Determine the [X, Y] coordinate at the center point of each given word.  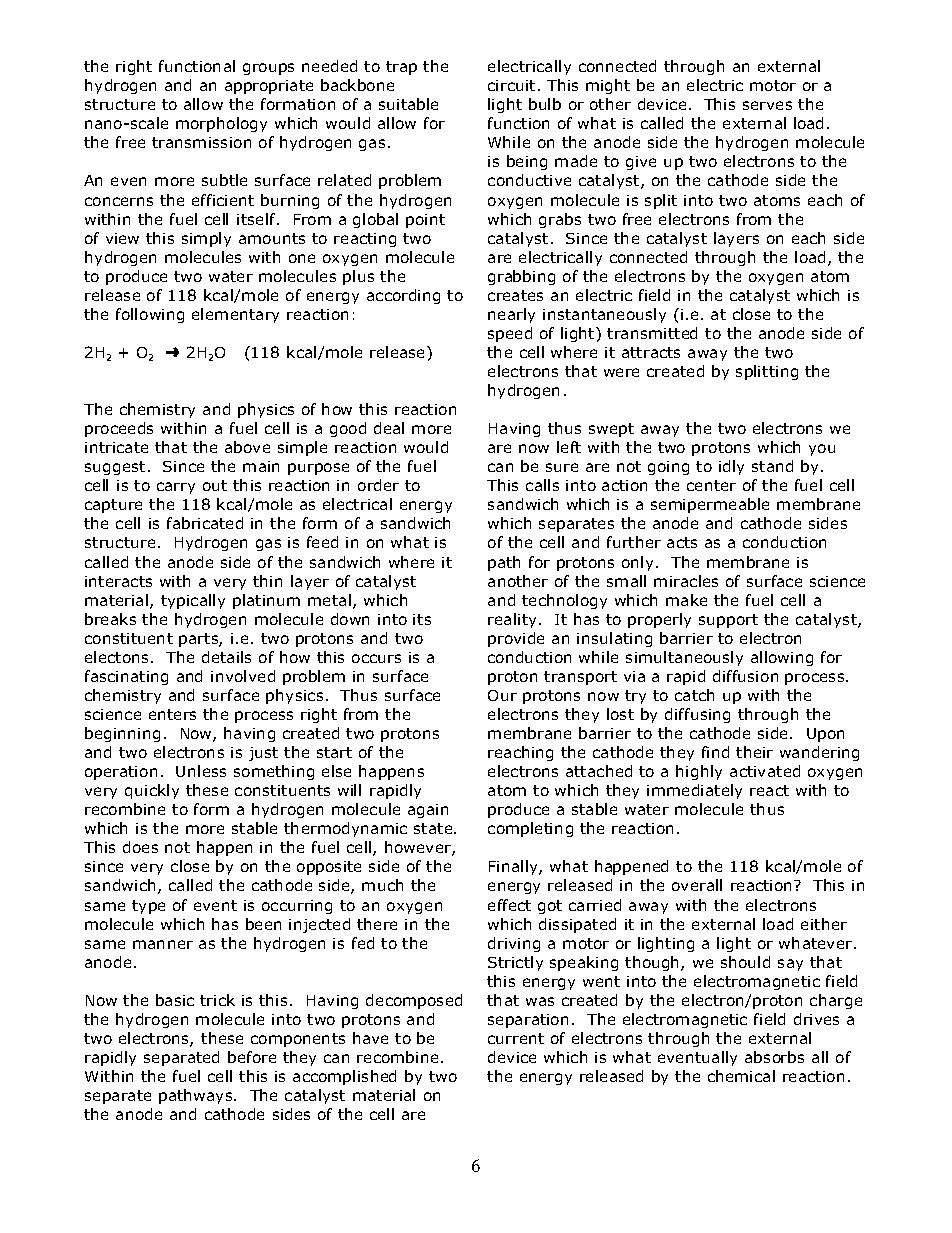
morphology [221, 124]
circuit [511, 85]
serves [767, 105]
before [252, 1057]
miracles [686, 581]
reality [512, 620]
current [516, 1038]
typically [193, 601]
